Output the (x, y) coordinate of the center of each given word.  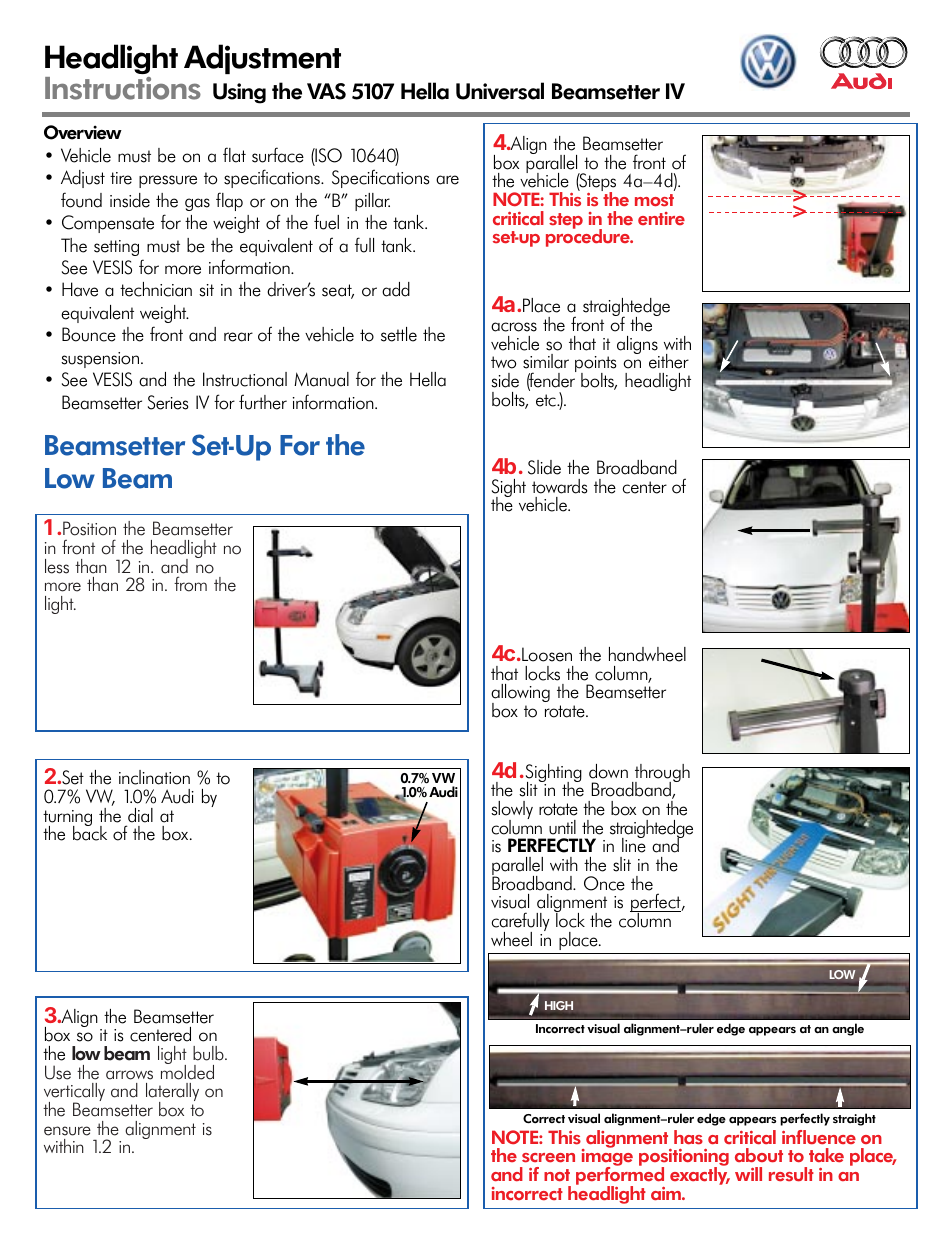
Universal (500, 91)
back (90, 832)
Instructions (123, 88)
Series (168, 402)
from (190, 584)
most (654, 200)
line (634, 844)
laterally (172, 1093)
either (669, 361)
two (503, 362)
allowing (520, 694)
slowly (512, 811)
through (661, 774)
